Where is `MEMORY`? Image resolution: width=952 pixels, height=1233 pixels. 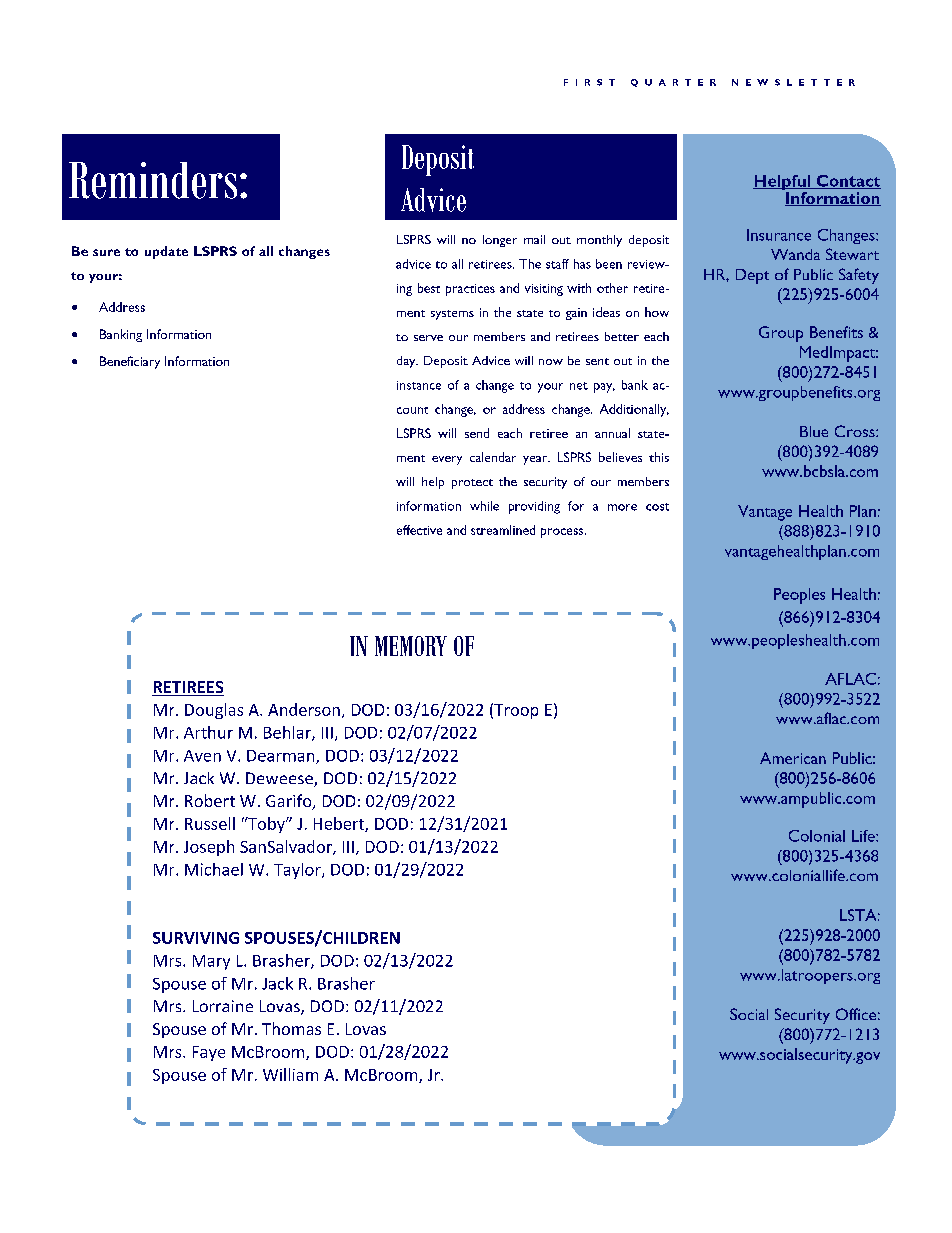
MEMORY is located at coordinates (411, 646).
